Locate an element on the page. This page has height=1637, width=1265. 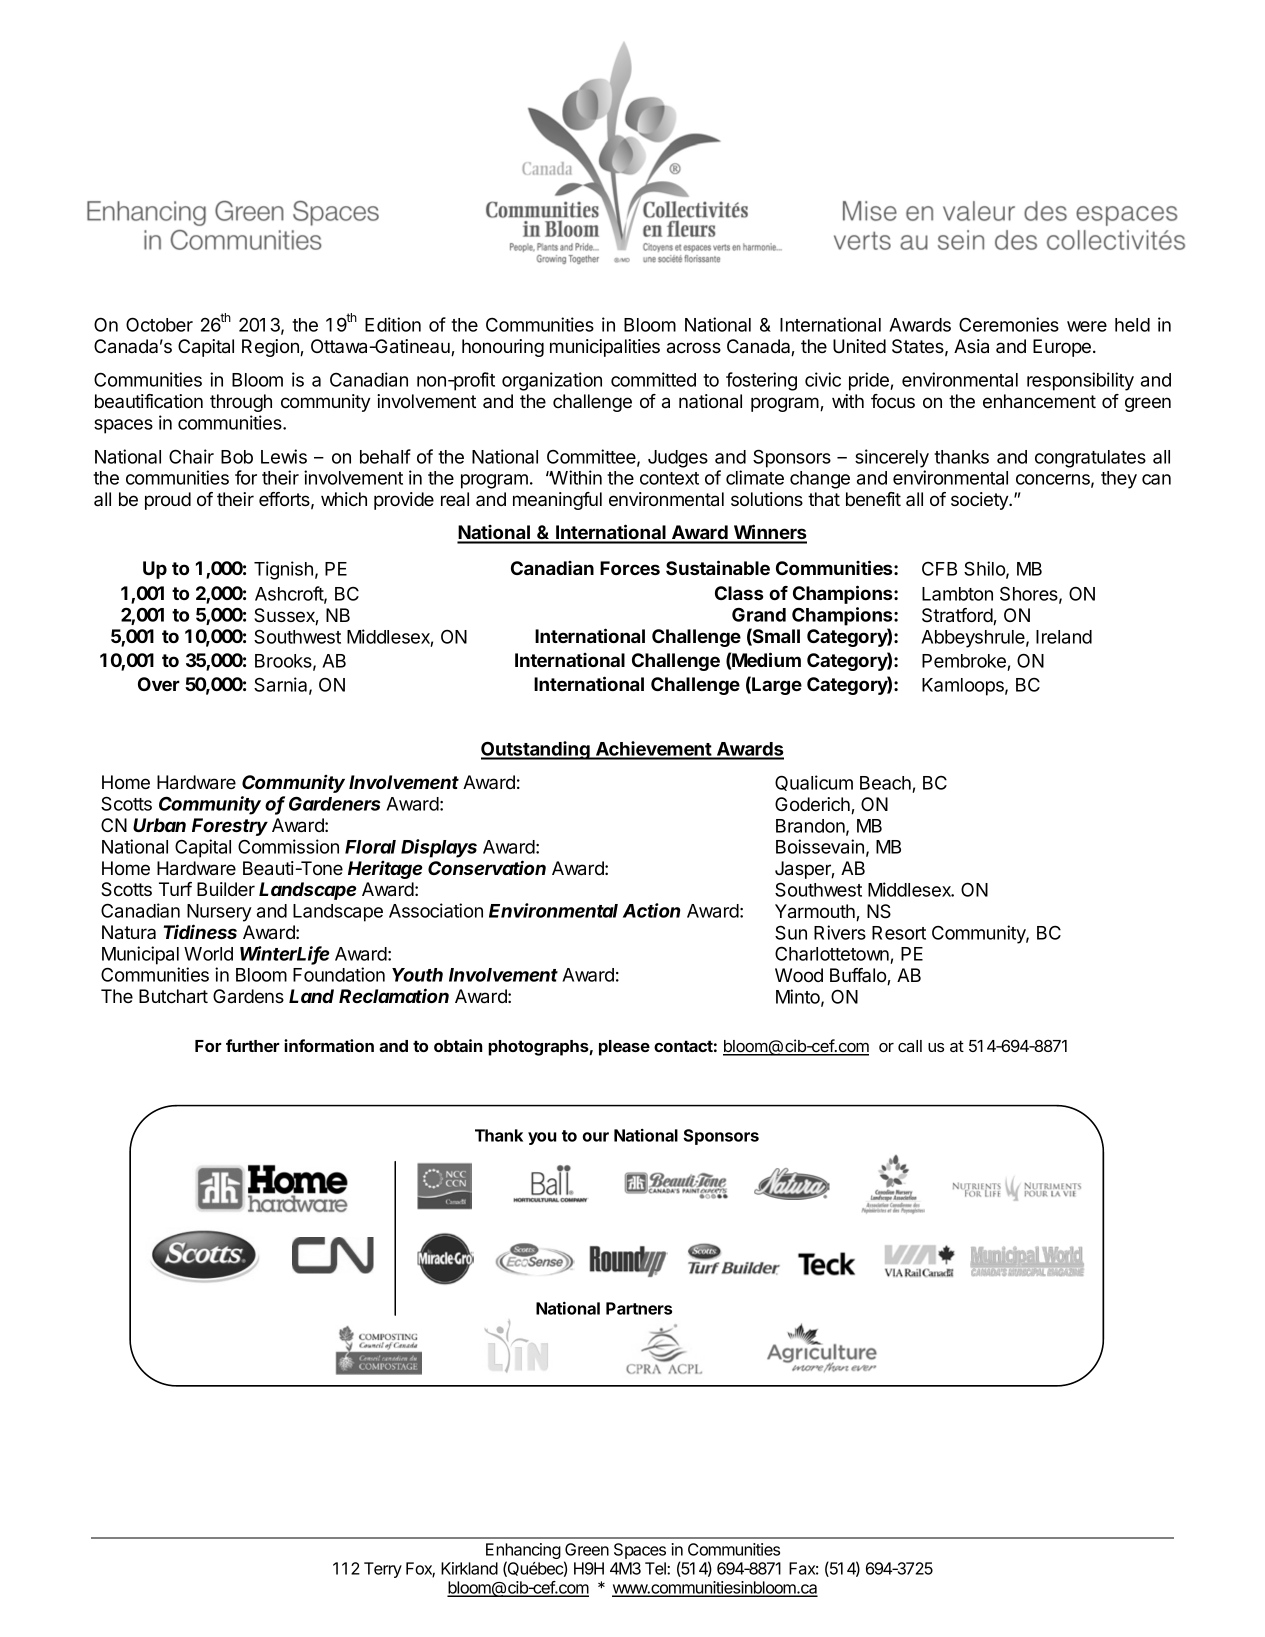
Gardeners is located at coordinates (335, 803).
